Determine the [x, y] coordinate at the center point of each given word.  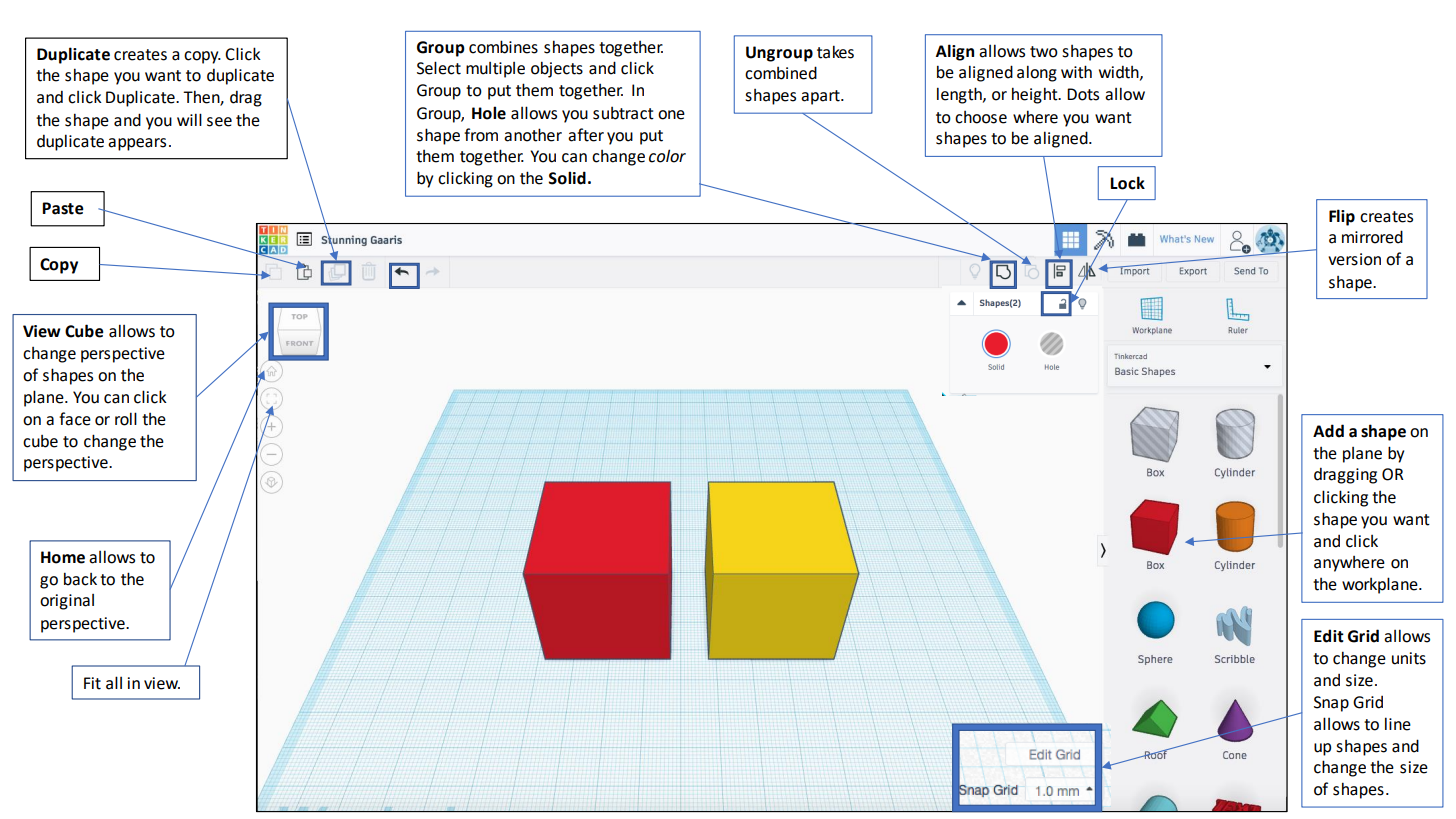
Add [1328, 431]
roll [126, 419]
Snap [1331, 704]
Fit [92, 683]
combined [781, 73]
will [189, 119]
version [1354, 259]
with [1076, 72]
